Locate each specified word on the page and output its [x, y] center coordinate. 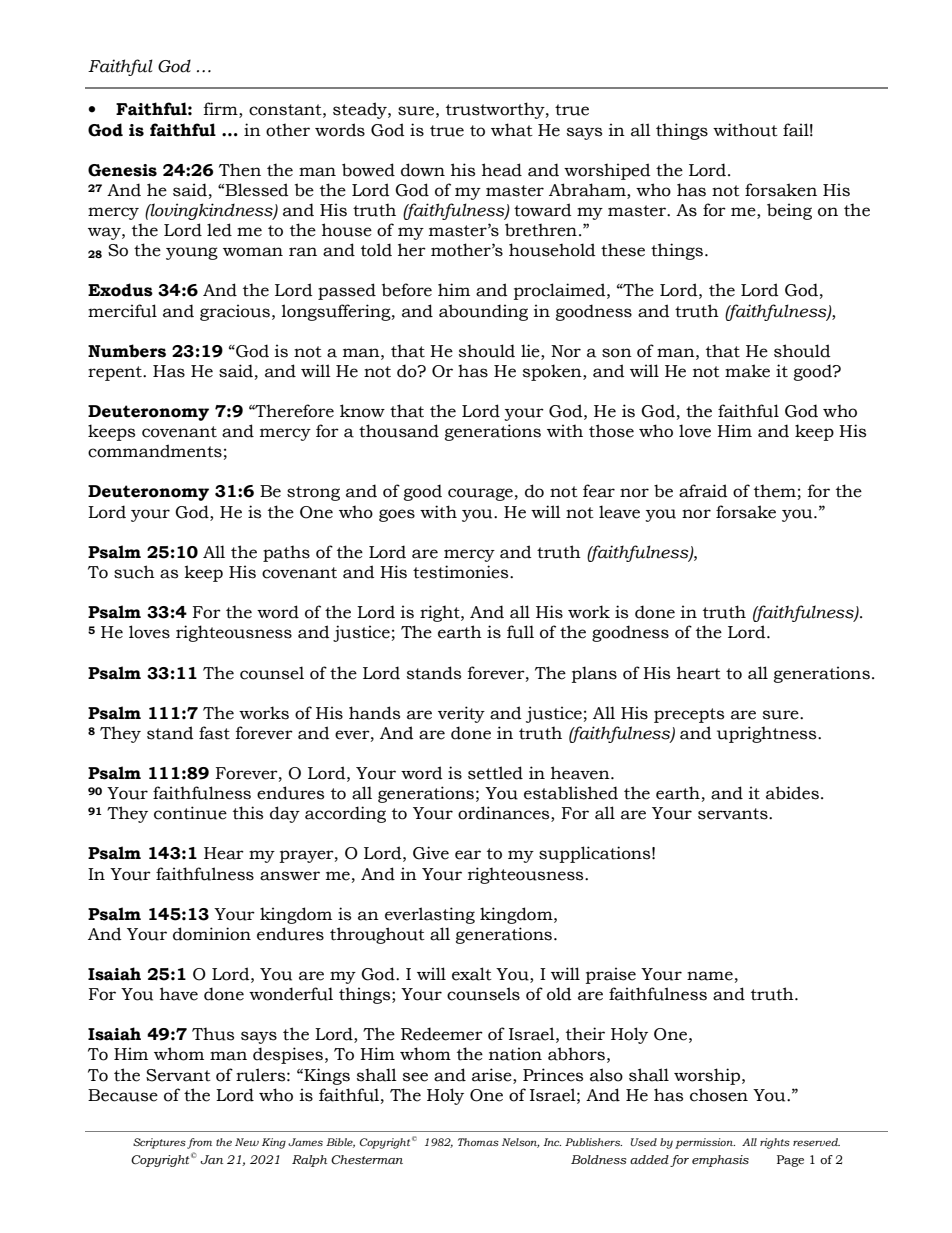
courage [480, 494]
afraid [703, 491]
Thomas [478, 1142]
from [199, 1143]
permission [705, 1143]
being [789, 211]
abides [792, 793]
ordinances [505, 814]
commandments [155, 451]
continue [190, 813]
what [512, 130]
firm [222, 110]
